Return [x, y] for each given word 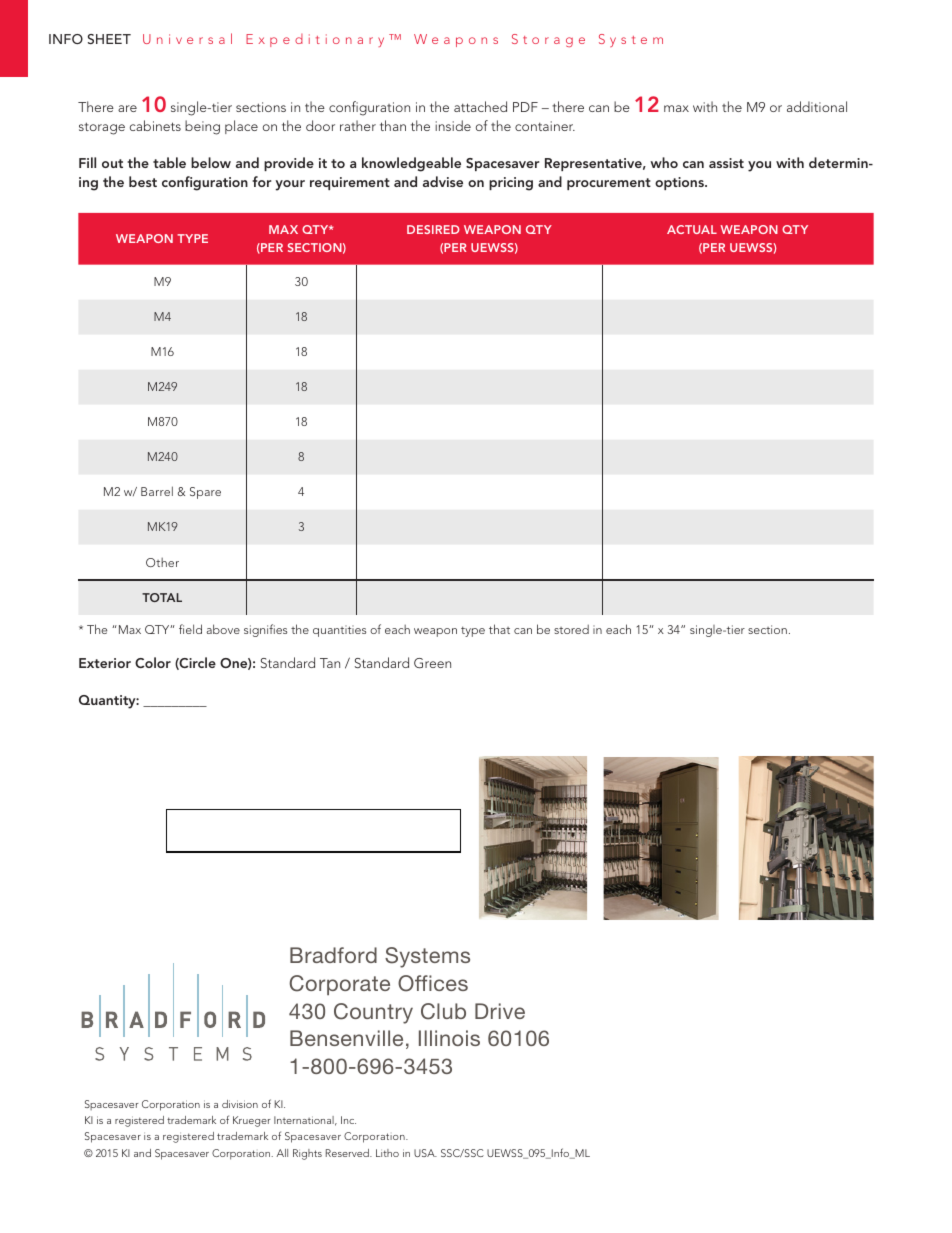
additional [817, 106]
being [202, 127]
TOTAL [162, 597]
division [240, 1104]
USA [425, 1153]
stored [571, 629]
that [499, 629]
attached [480, 106]
